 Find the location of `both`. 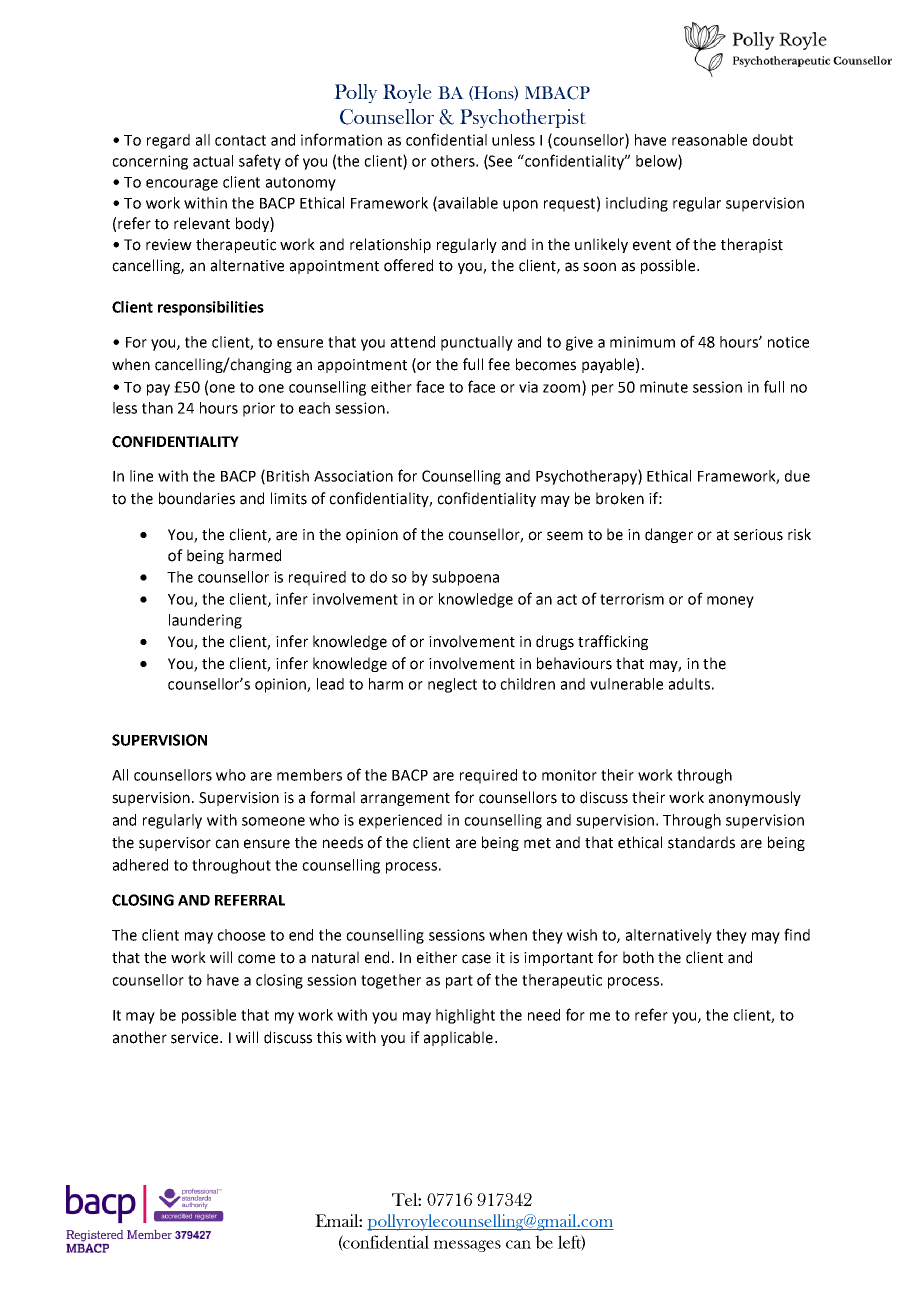

both is located at coordinates (638, 957).
